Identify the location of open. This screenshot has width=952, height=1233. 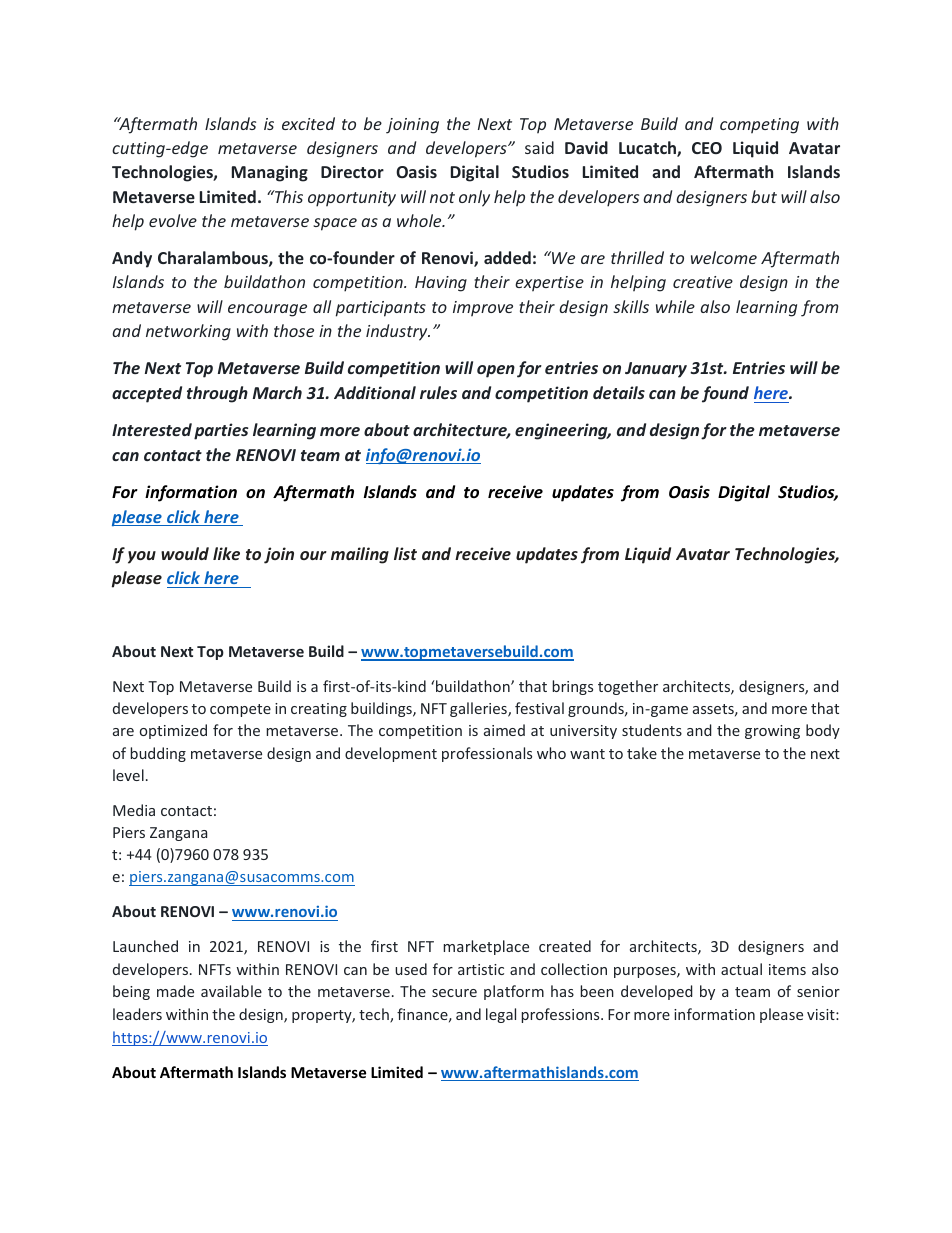
(496, 371).
